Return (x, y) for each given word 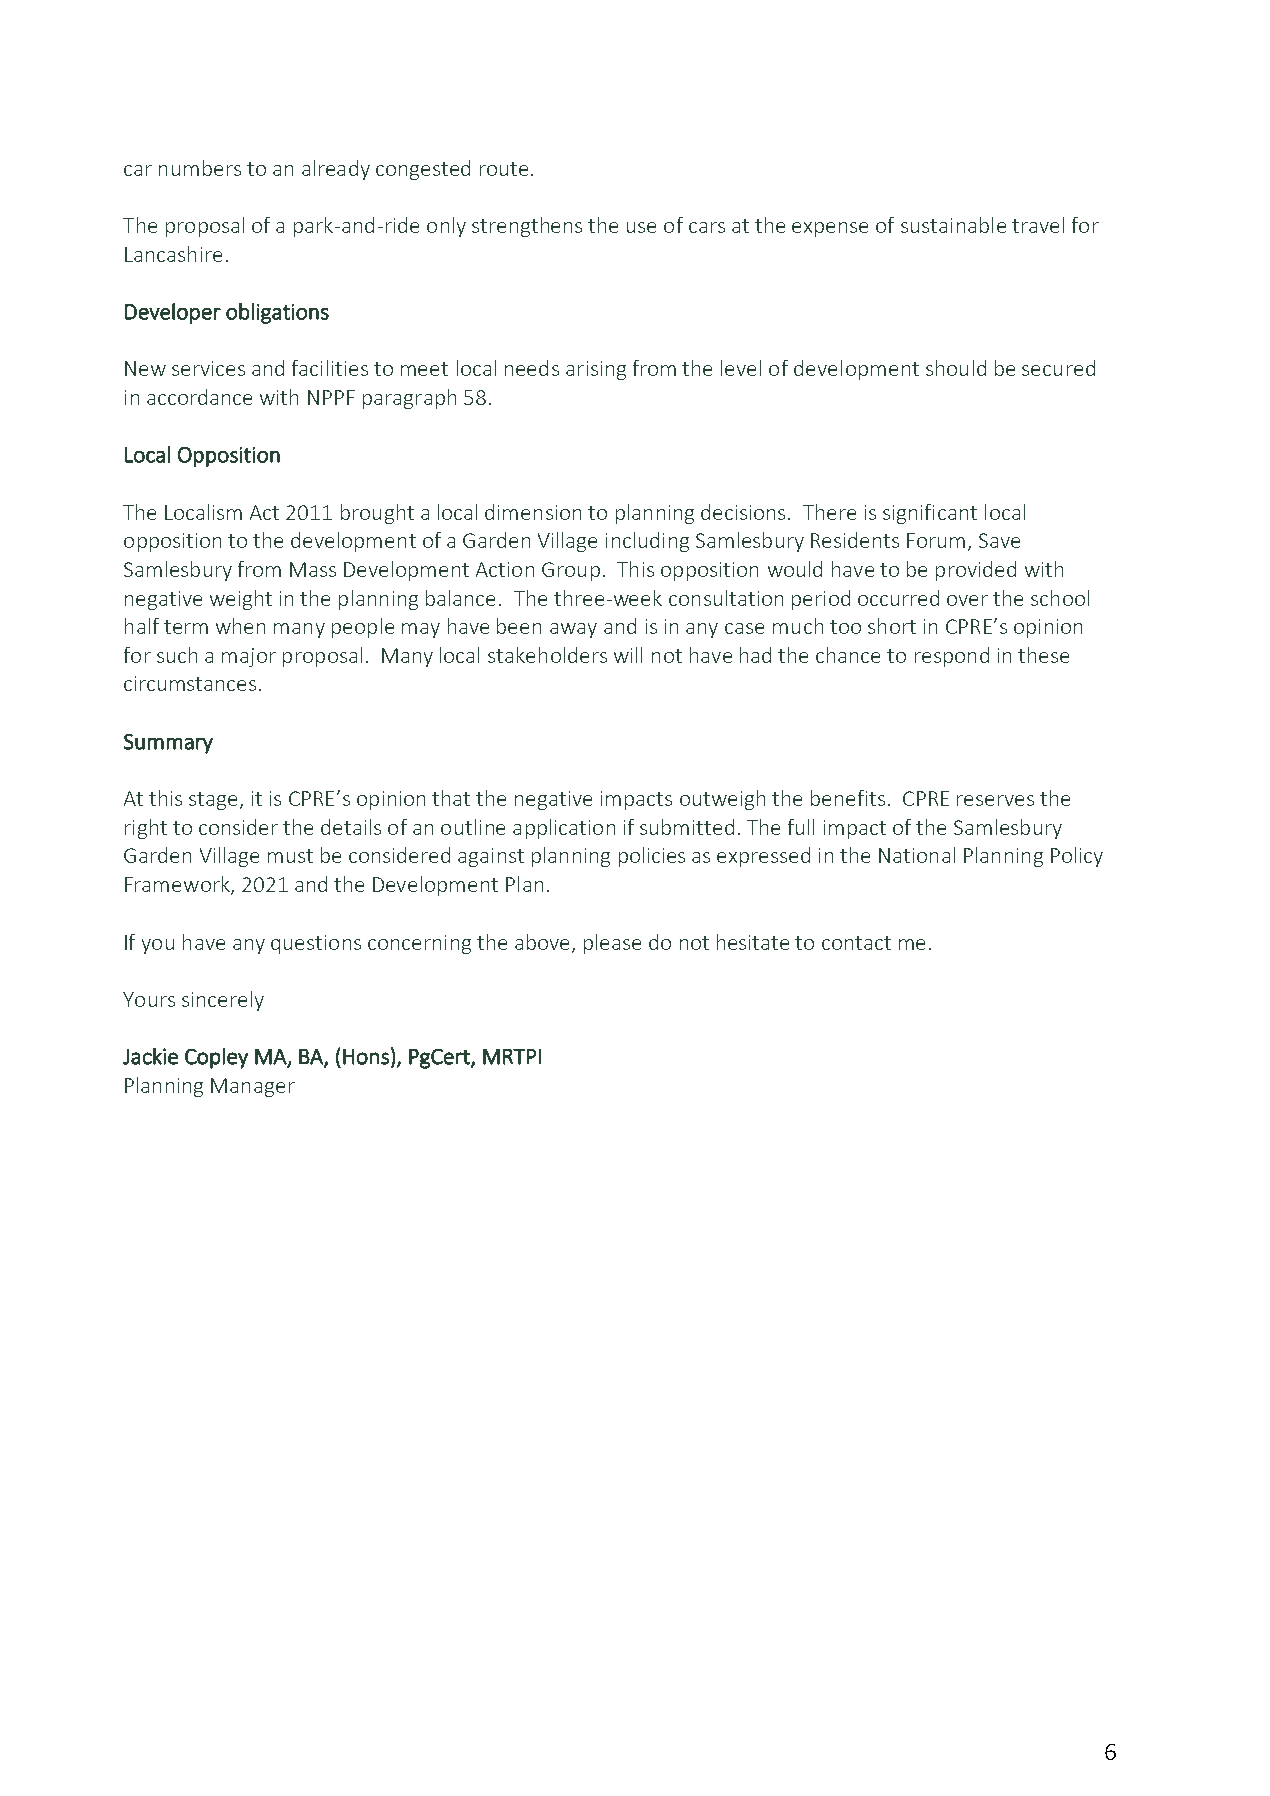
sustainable (953, 225)
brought (377, 514)
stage (213, 801)
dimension (533, 512)
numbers (200, 168)
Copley (216, 1058)
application (564, 829)
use (641, 227)
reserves (995, 800)
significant (930, 514)
